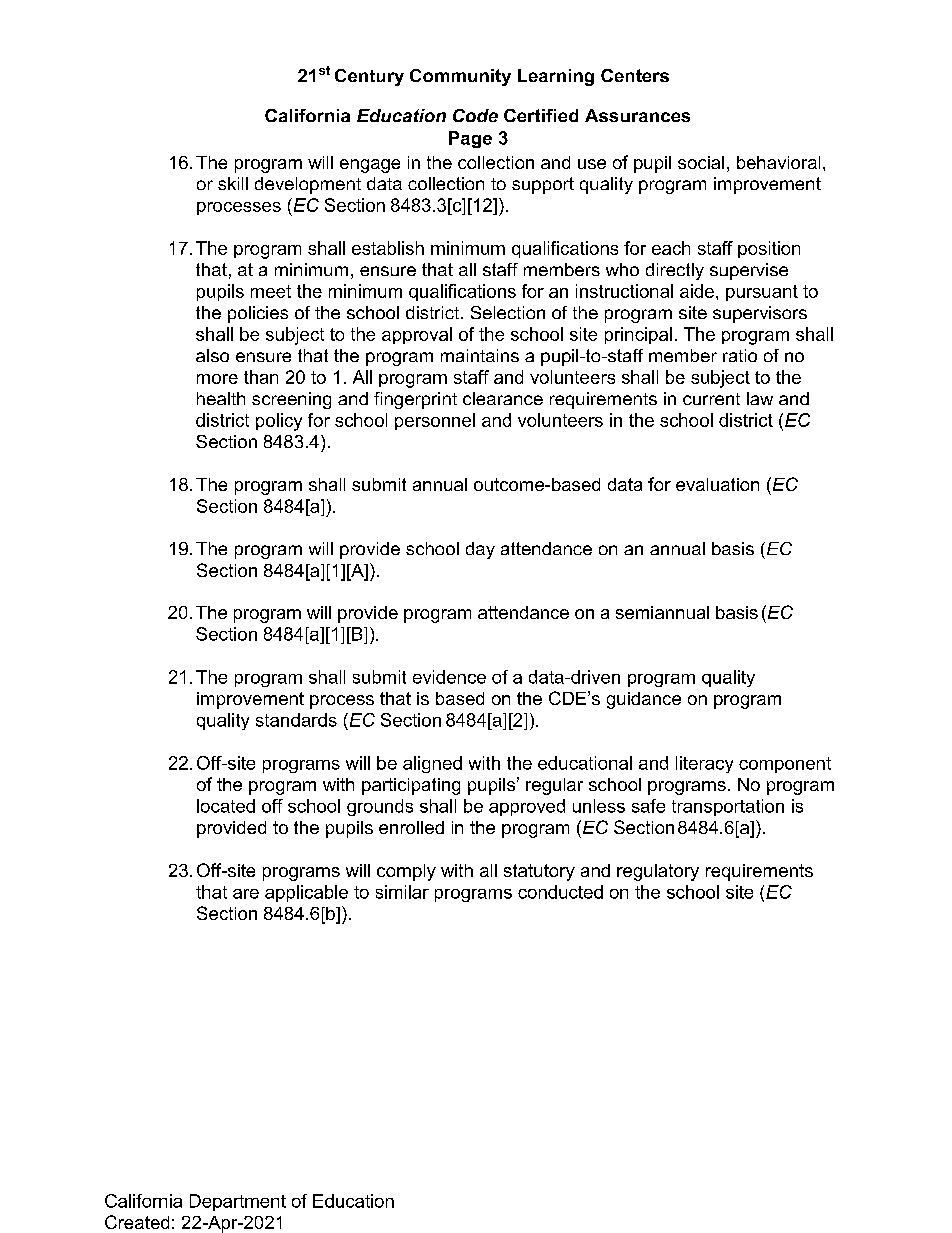  What do you see at coordinates (658, 872) in the screenshot?
I see `regulatory` at bounding box center [658, 872].
